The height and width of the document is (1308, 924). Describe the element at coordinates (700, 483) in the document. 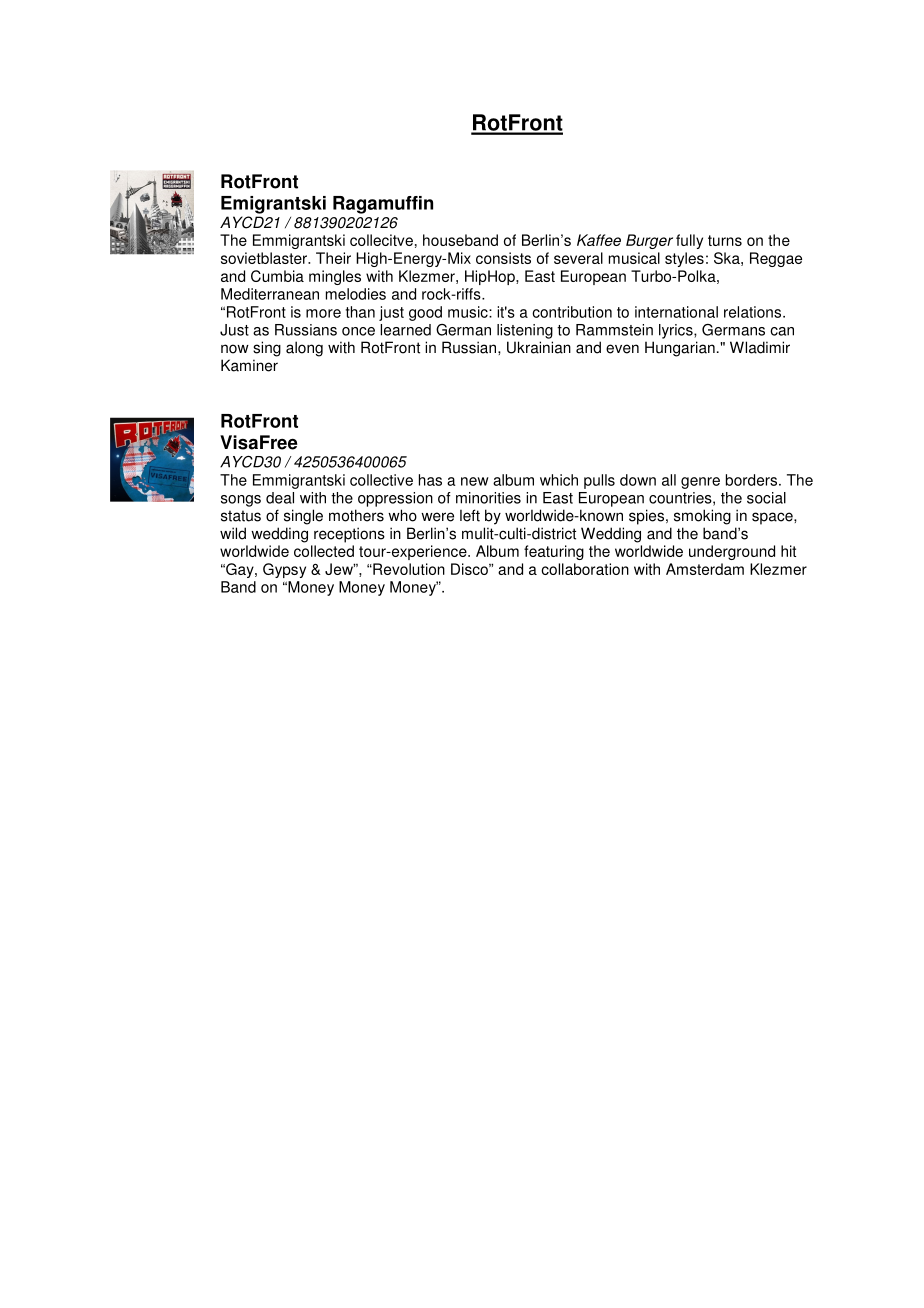

I see `genre` at that location.
